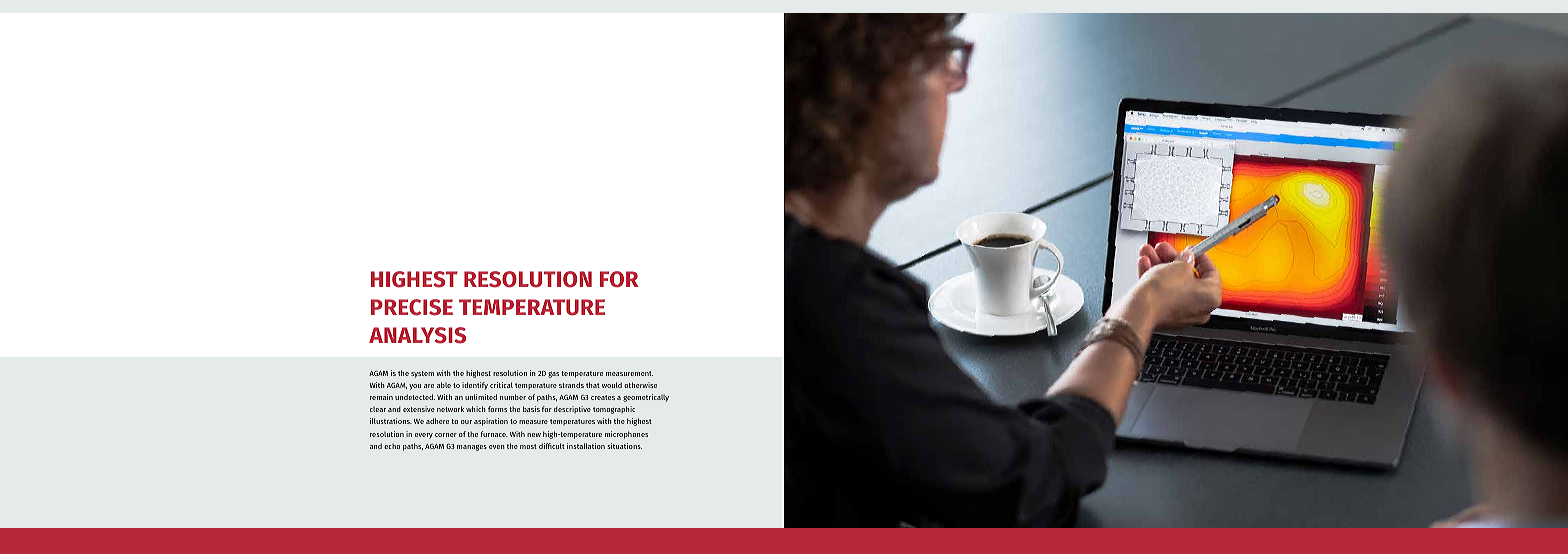  Describe the element at coordinates (412, 307) in the screenshot. I see `PRECISE` at that location.
